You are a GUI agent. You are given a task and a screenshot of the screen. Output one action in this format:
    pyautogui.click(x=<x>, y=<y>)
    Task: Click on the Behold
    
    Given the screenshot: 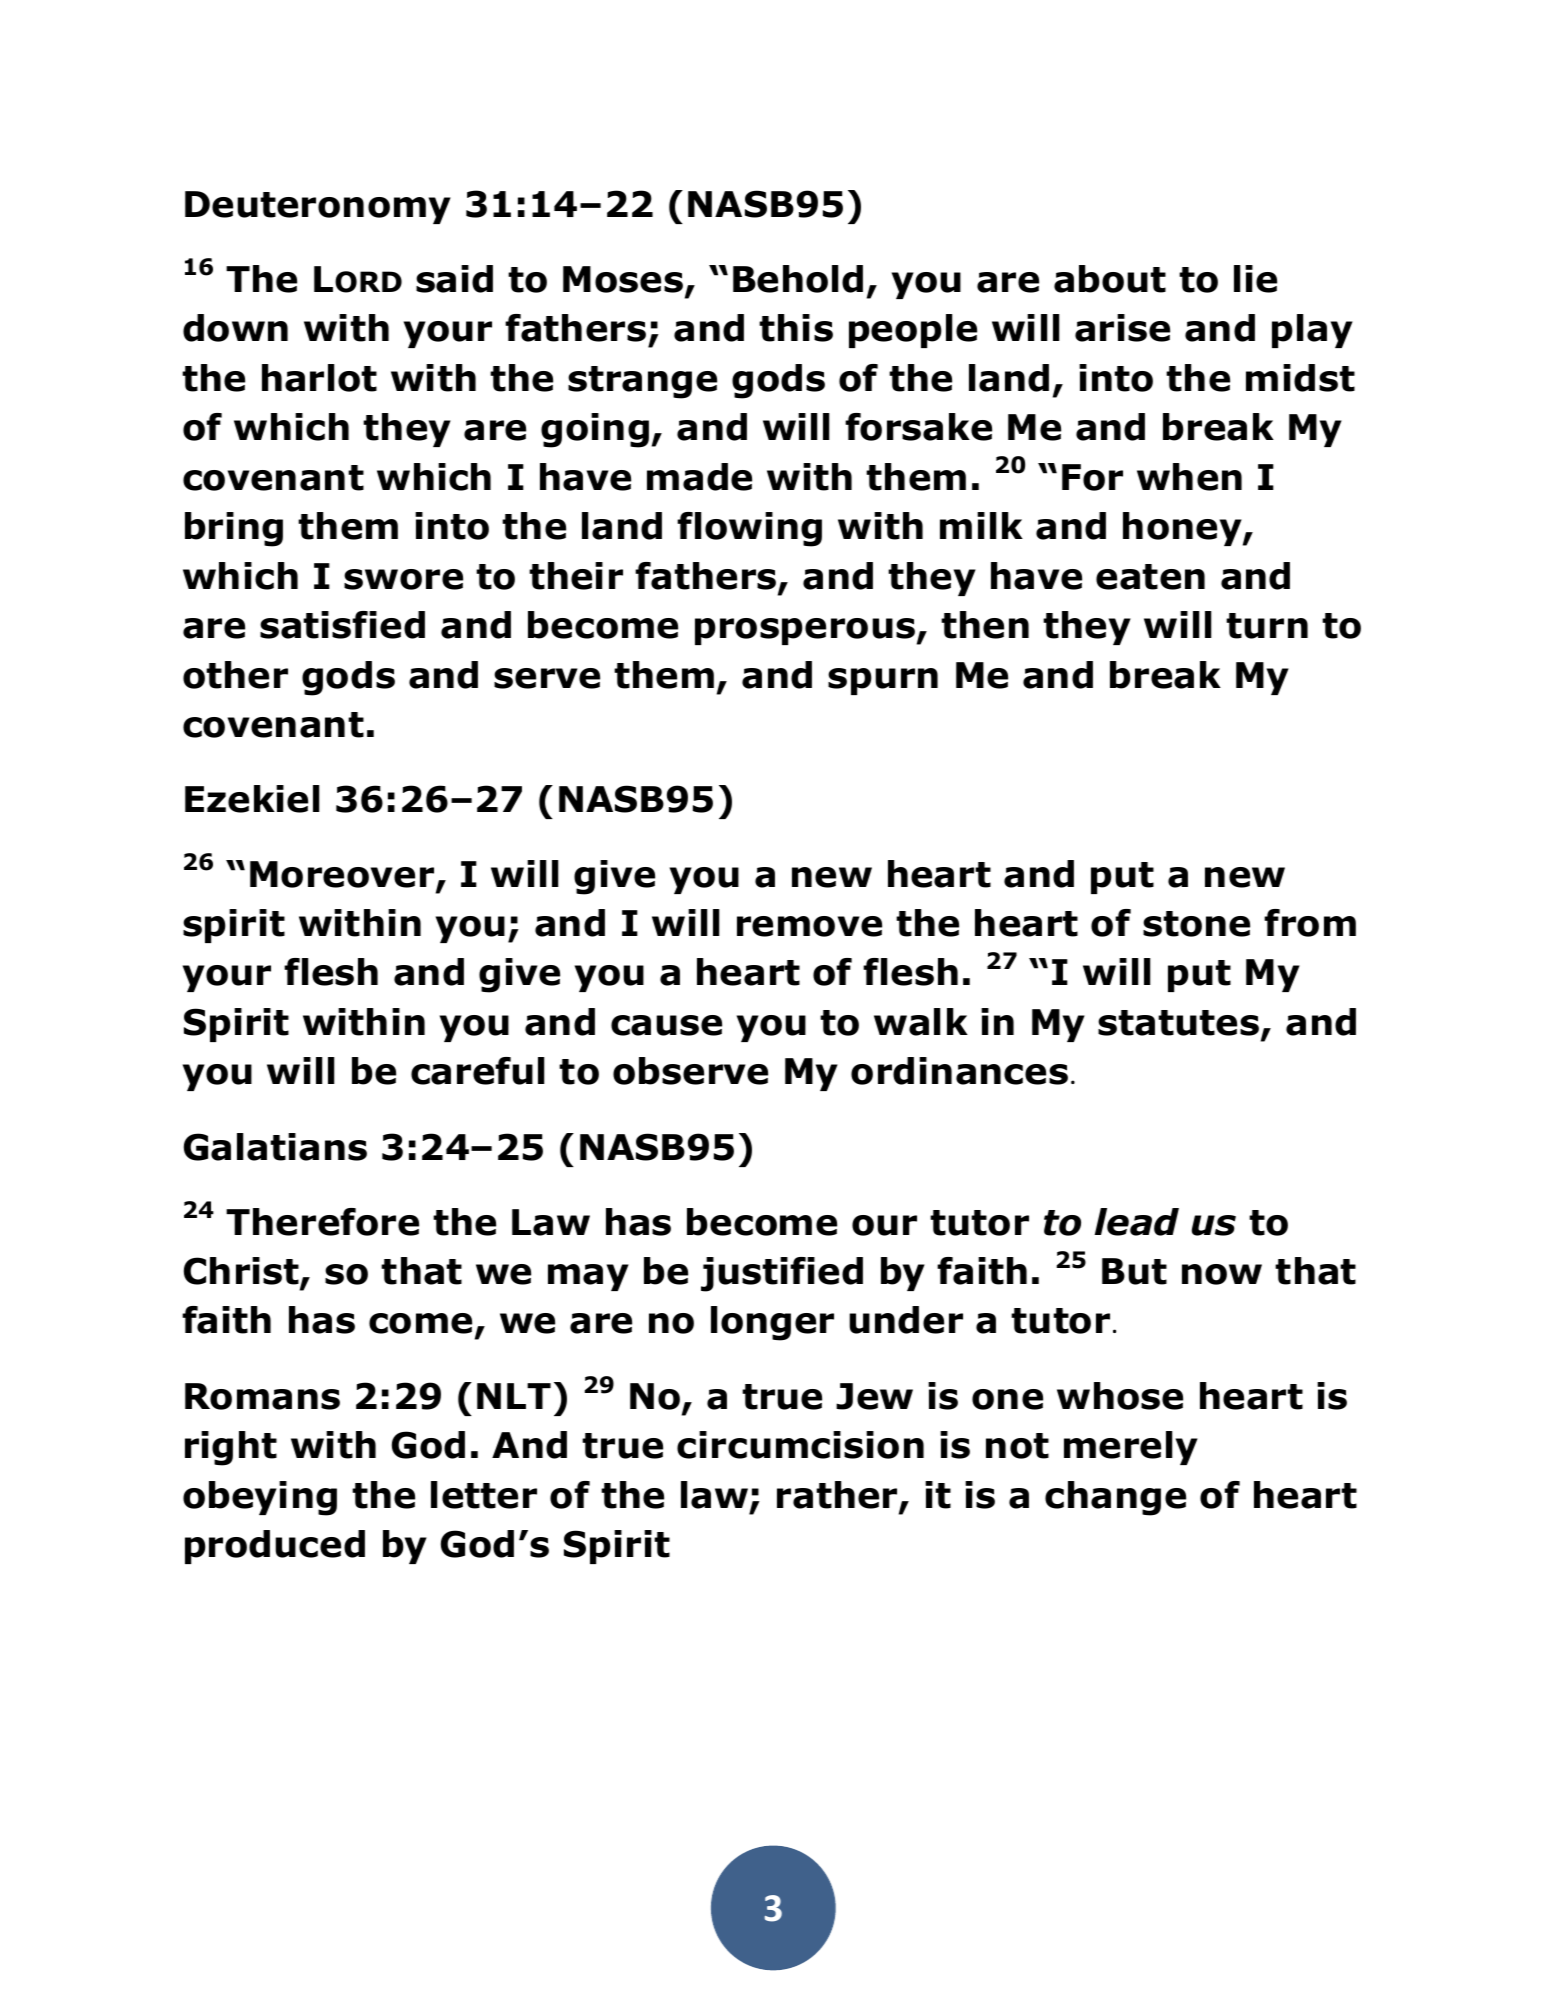 What is the action you would take?
    pyautogui.click(x=798, y=279)
